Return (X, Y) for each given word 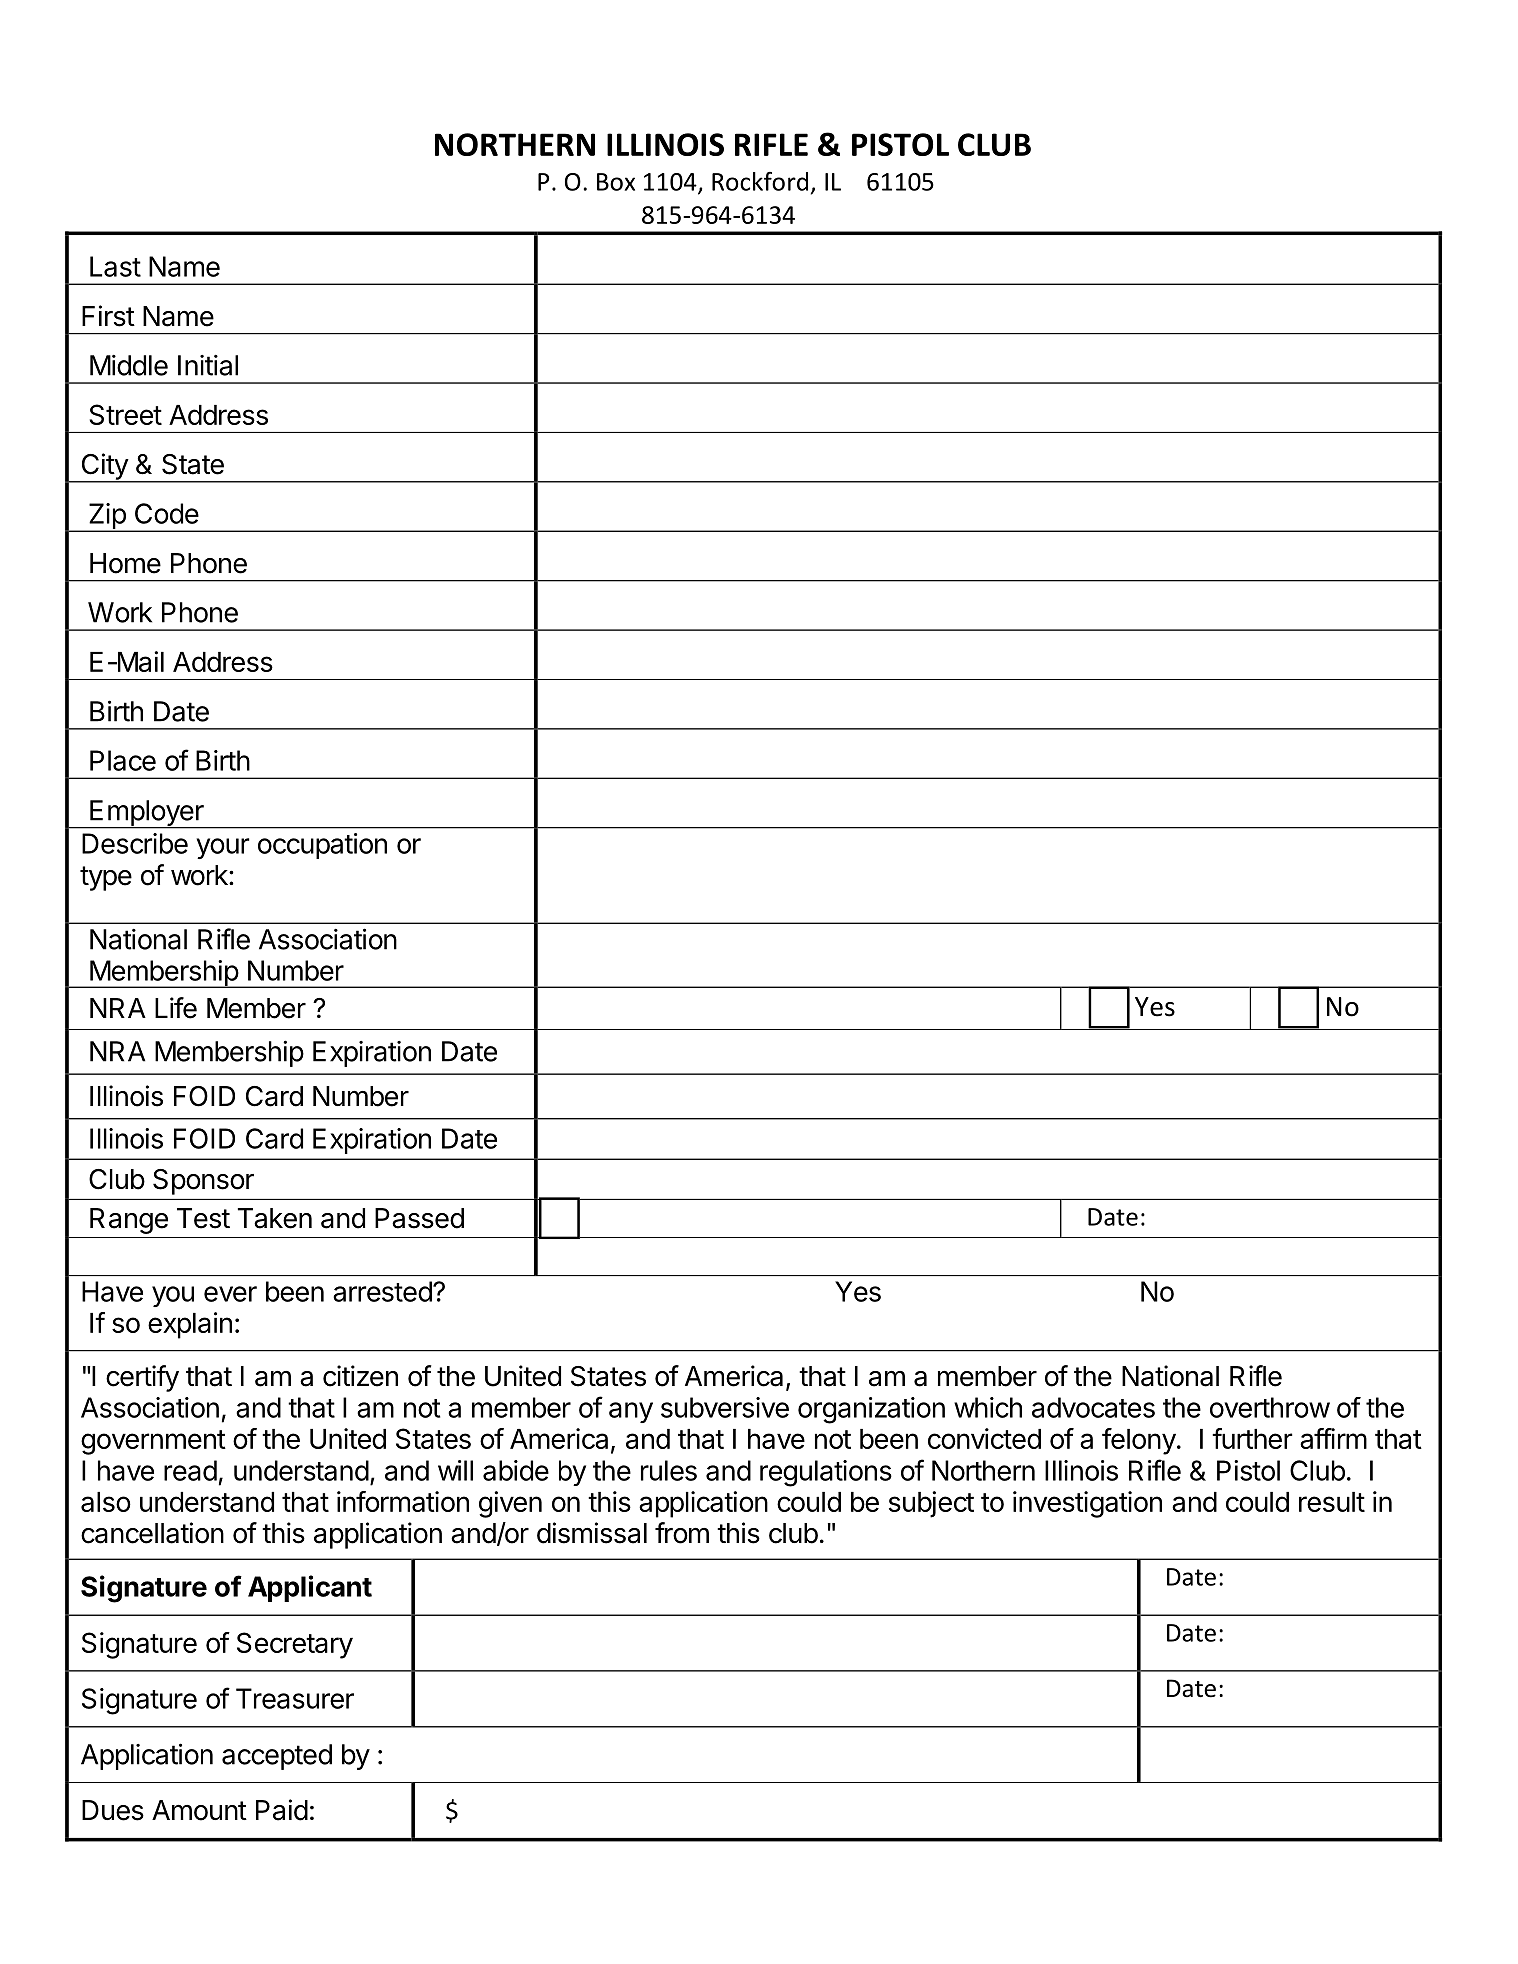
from (682, 1533)
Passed (419, 1218)
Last (115, 266)
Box (616, 182)
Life (176, 1008)
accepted (277, 1757)
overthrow (1270, 1407)
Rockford (760, 181)
